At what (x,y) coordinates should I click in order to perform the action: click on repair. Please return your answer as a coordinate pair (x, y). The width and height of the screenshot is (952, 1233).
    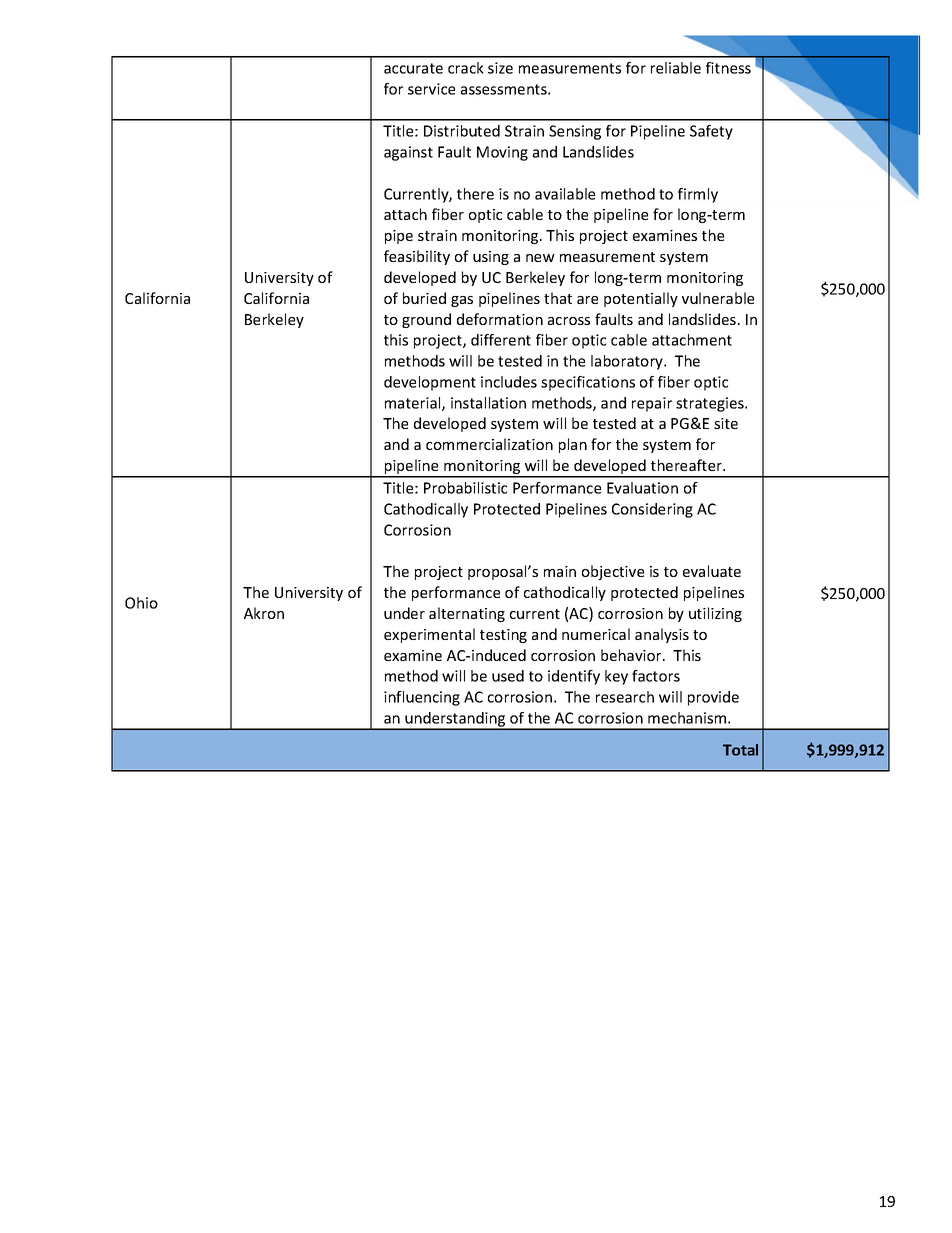
    Looking at the image, I should click on (652, 404).
